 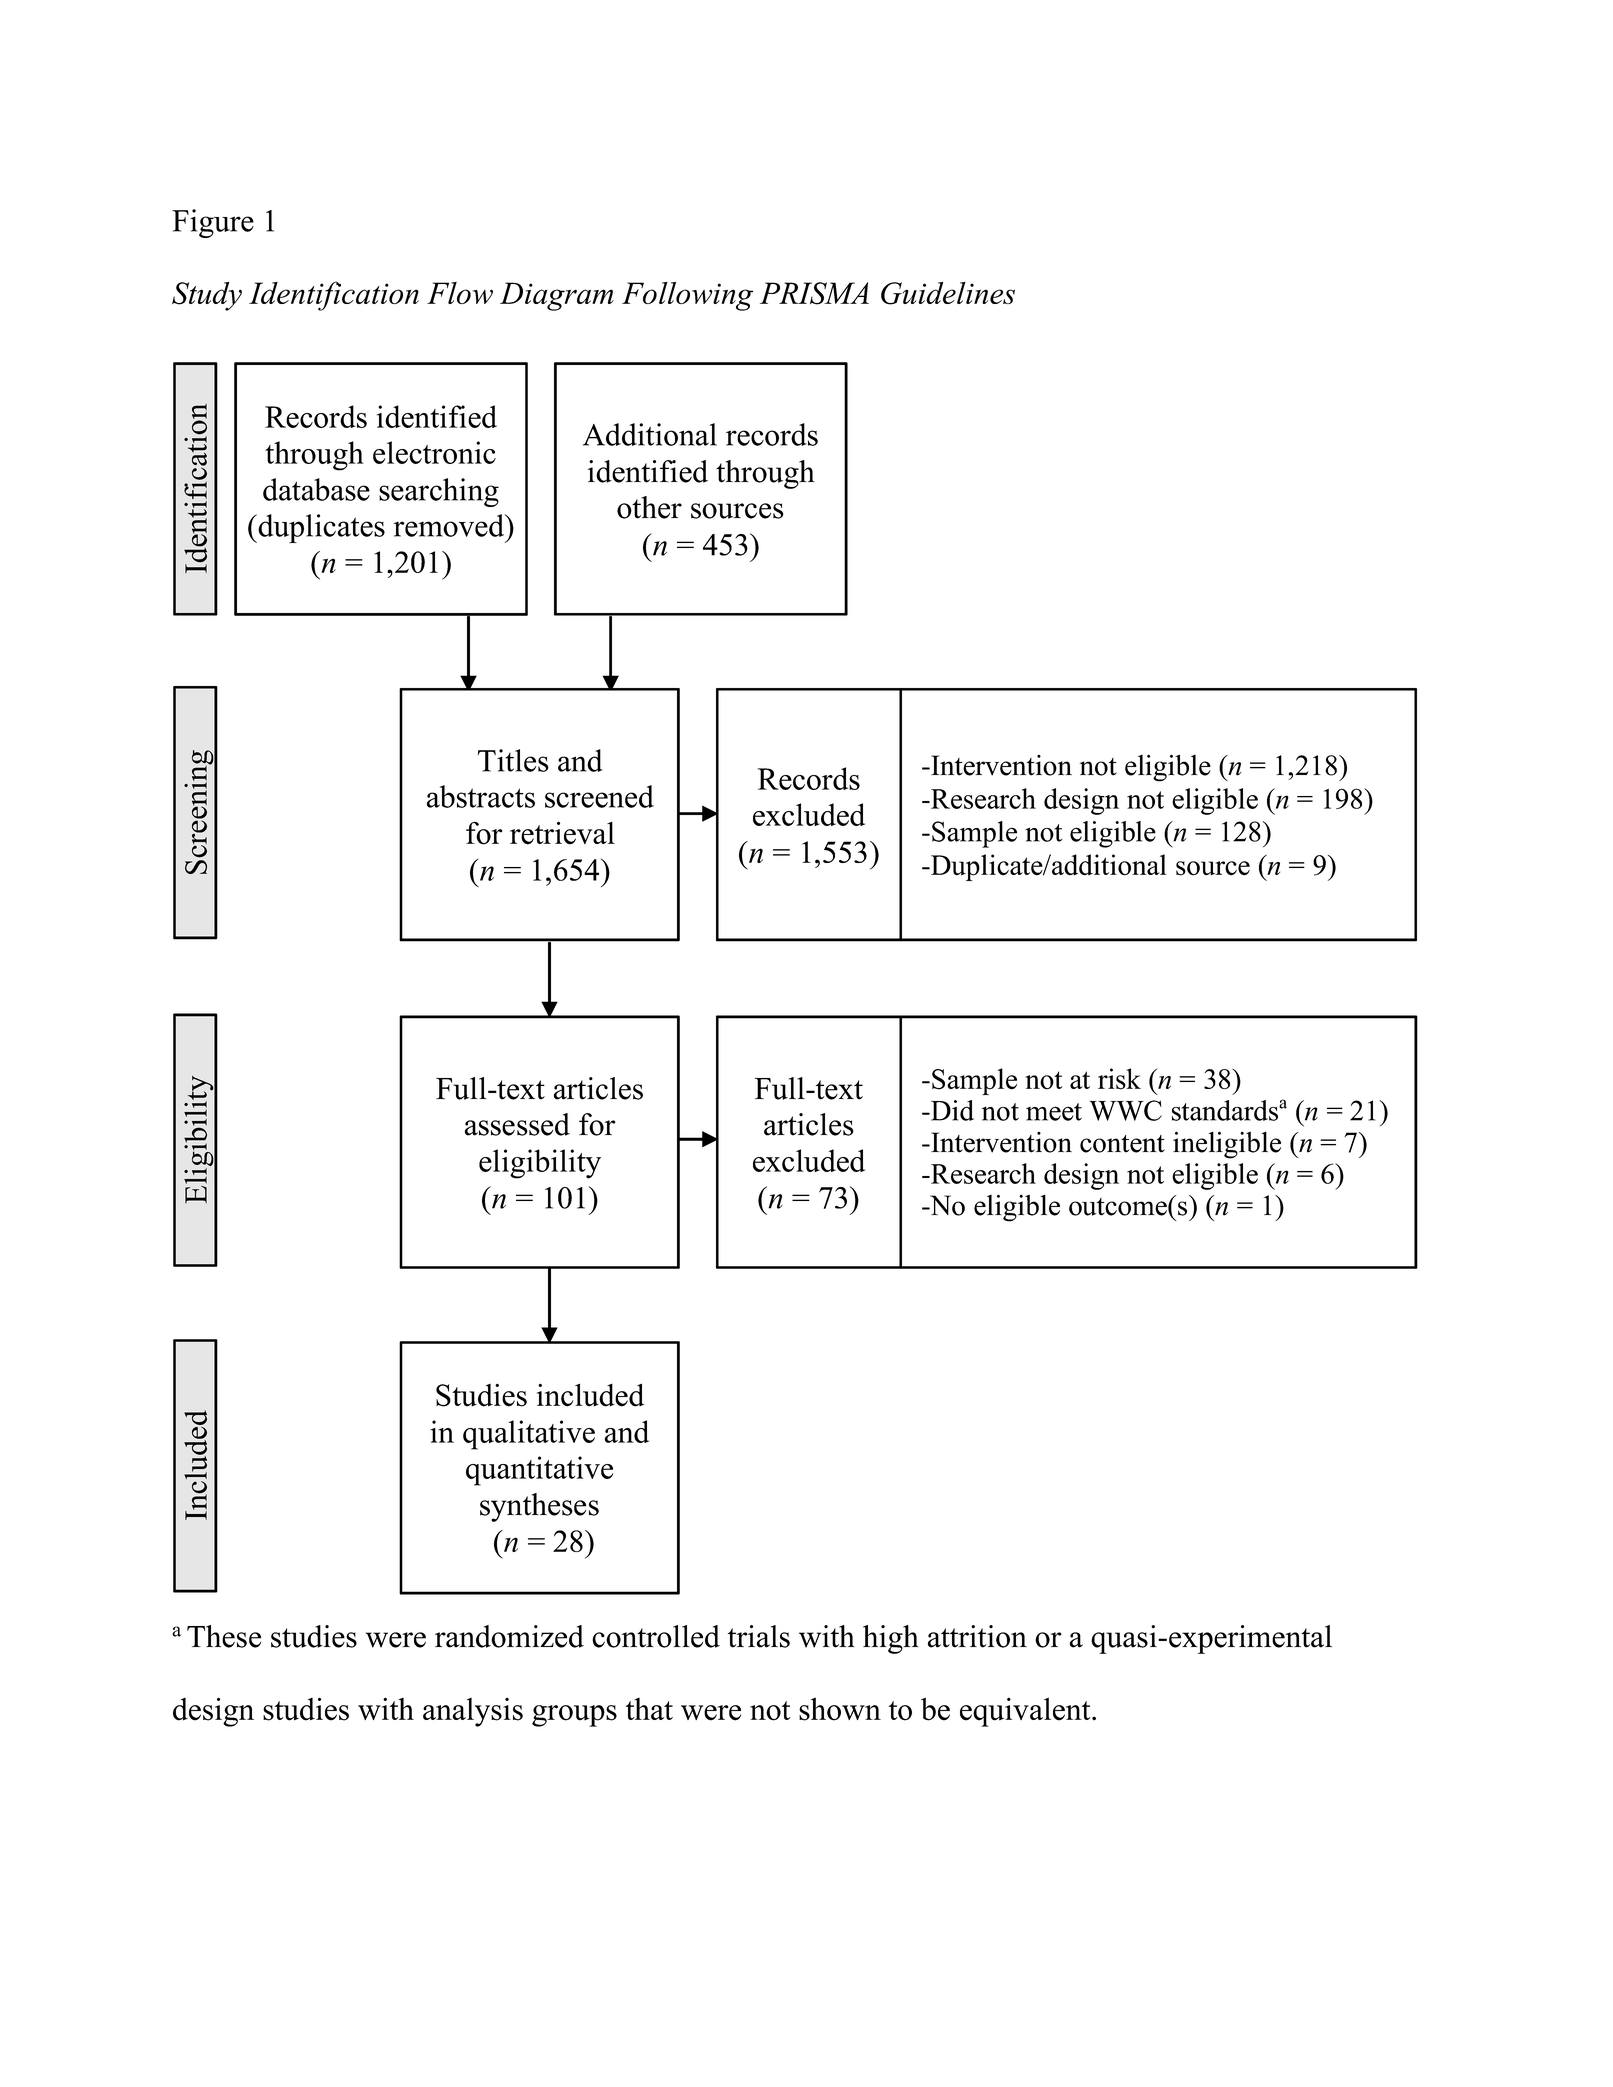 I want to click on retrieval, so click(x=562, y=833).
